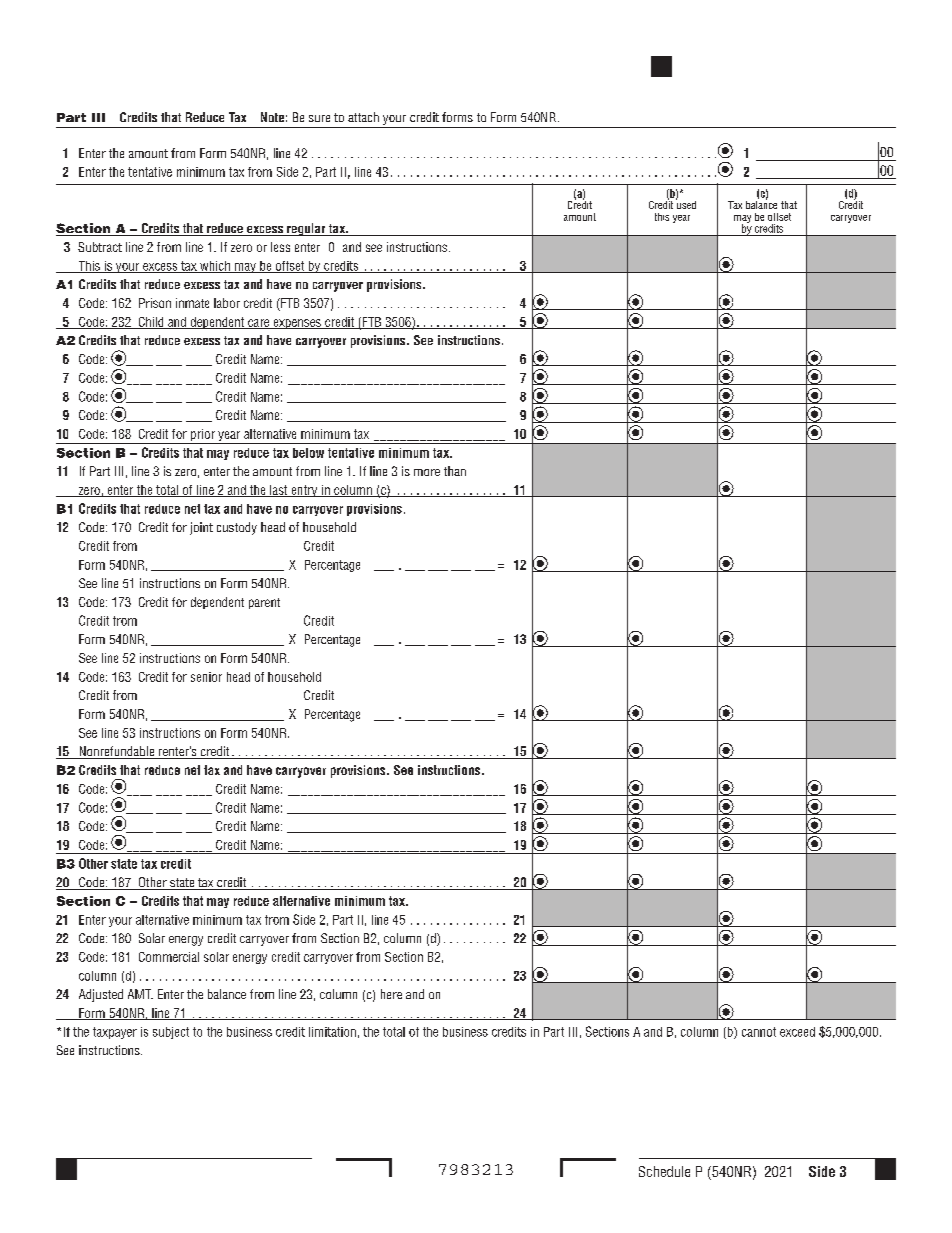  I want to click on sure, so click(319, 118).
